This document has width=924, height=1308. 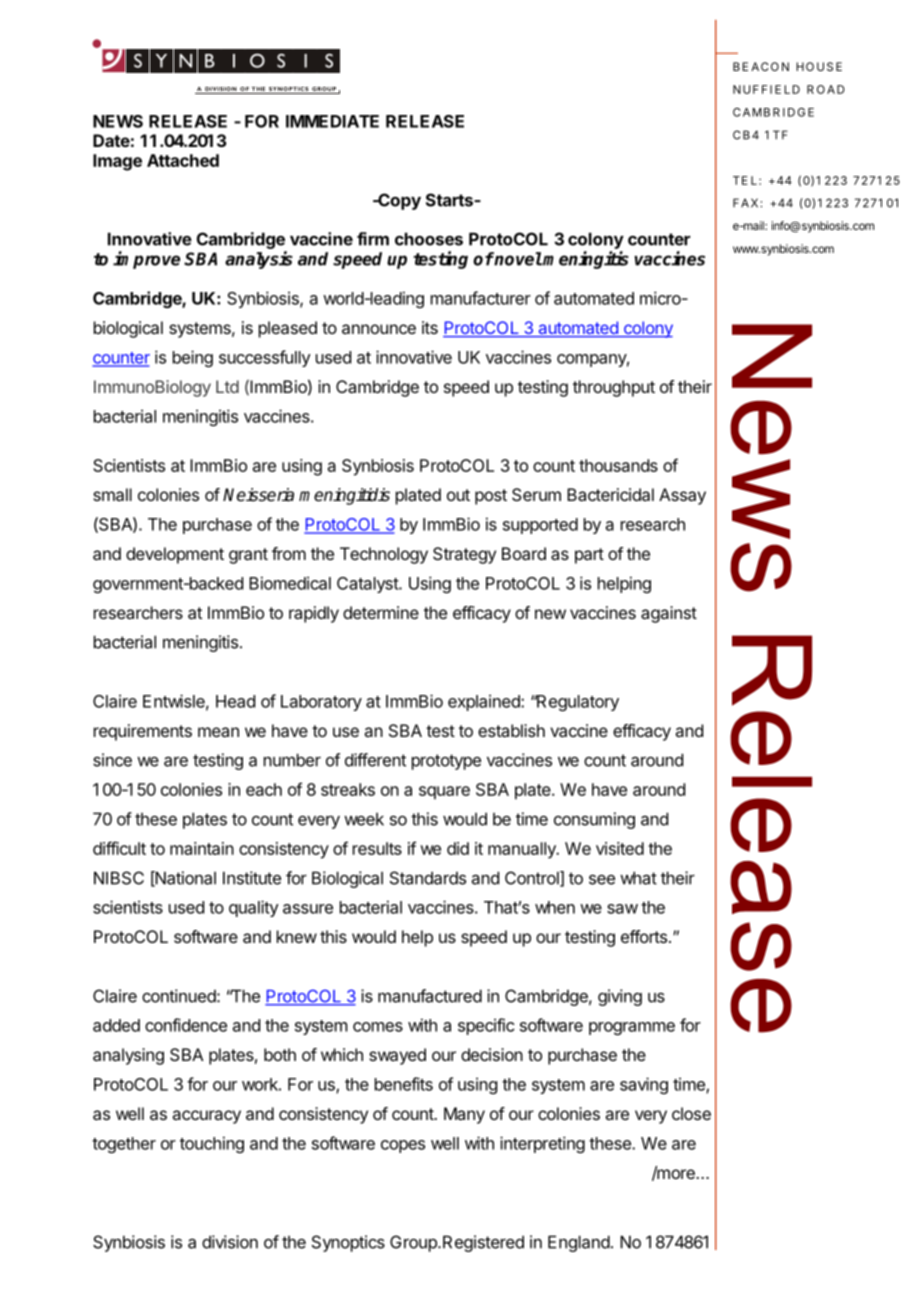 I want to click on did, so click(x=458, y=848).
